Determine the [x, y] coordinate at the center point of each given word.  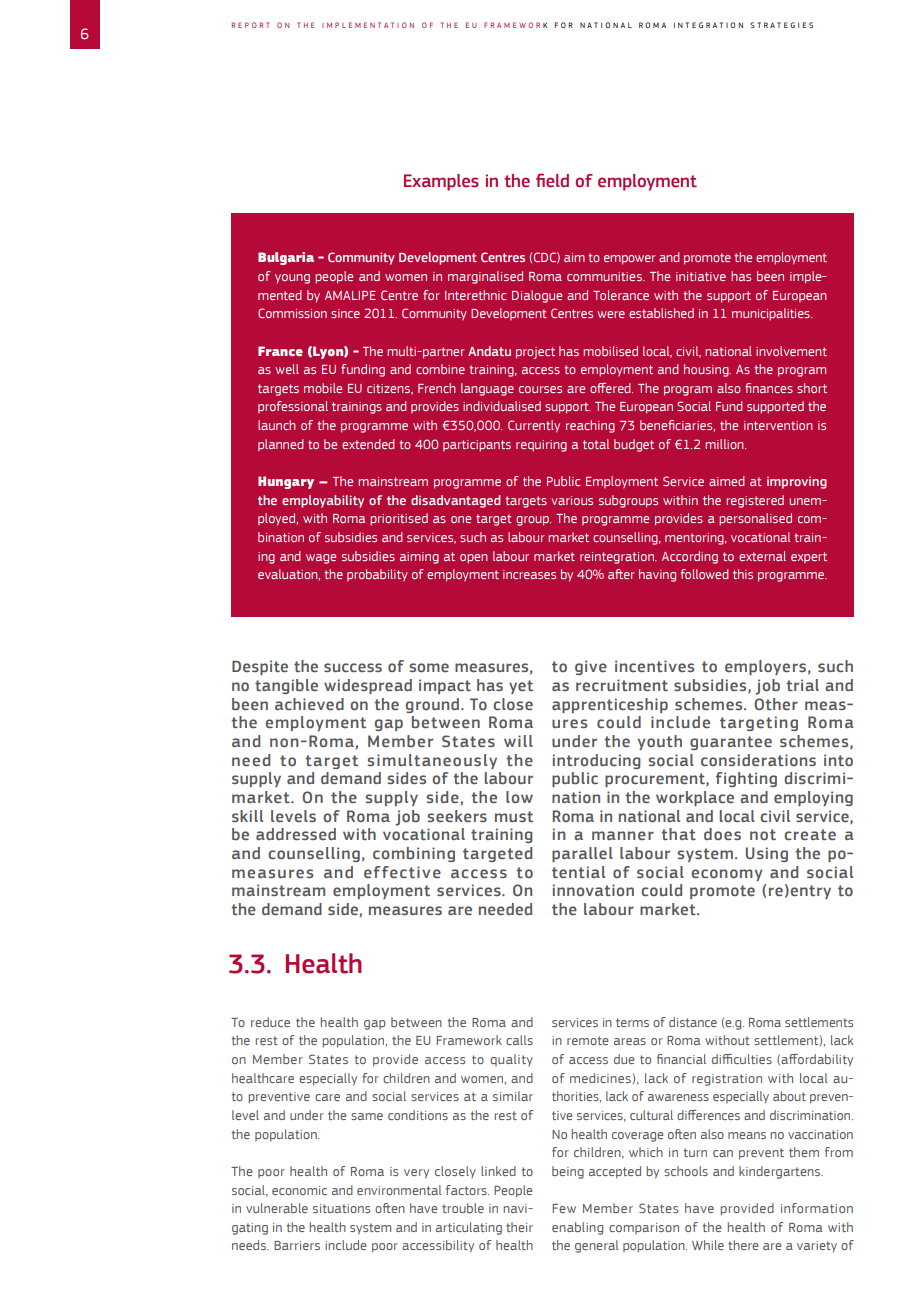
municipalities [772, 314]
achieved [309, 704]
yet [521, 687]
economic [299, 1190]
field [552, 180]
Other [776, 704]
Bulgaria [286, 258]
